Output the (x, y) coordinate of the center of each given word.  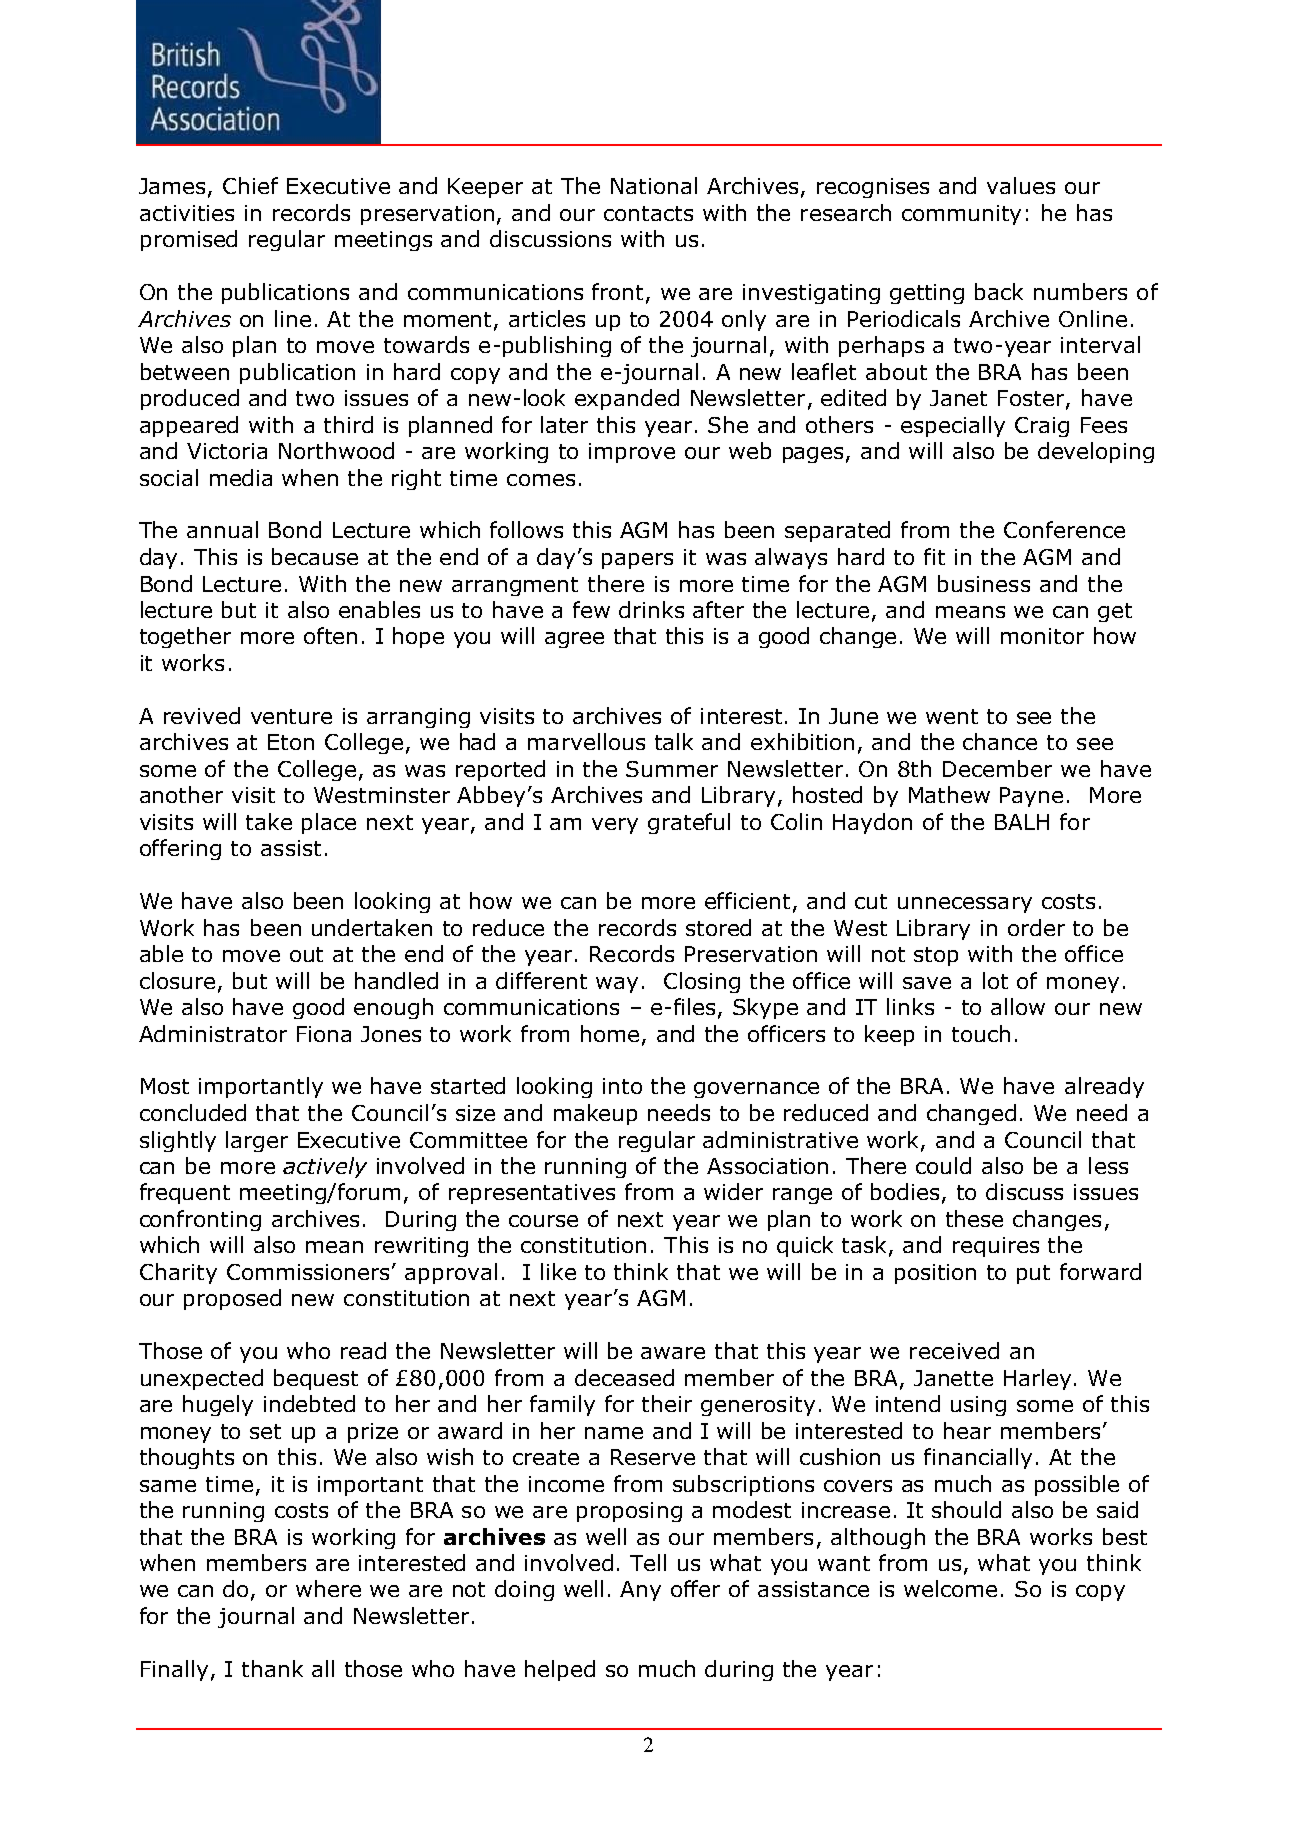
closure (177, 980)
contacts (648, 213)
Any (640, 1591)
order (1036, 927)
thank (272, 1668)
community (961, 215)
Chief (250, 185)
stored (718, 927)
